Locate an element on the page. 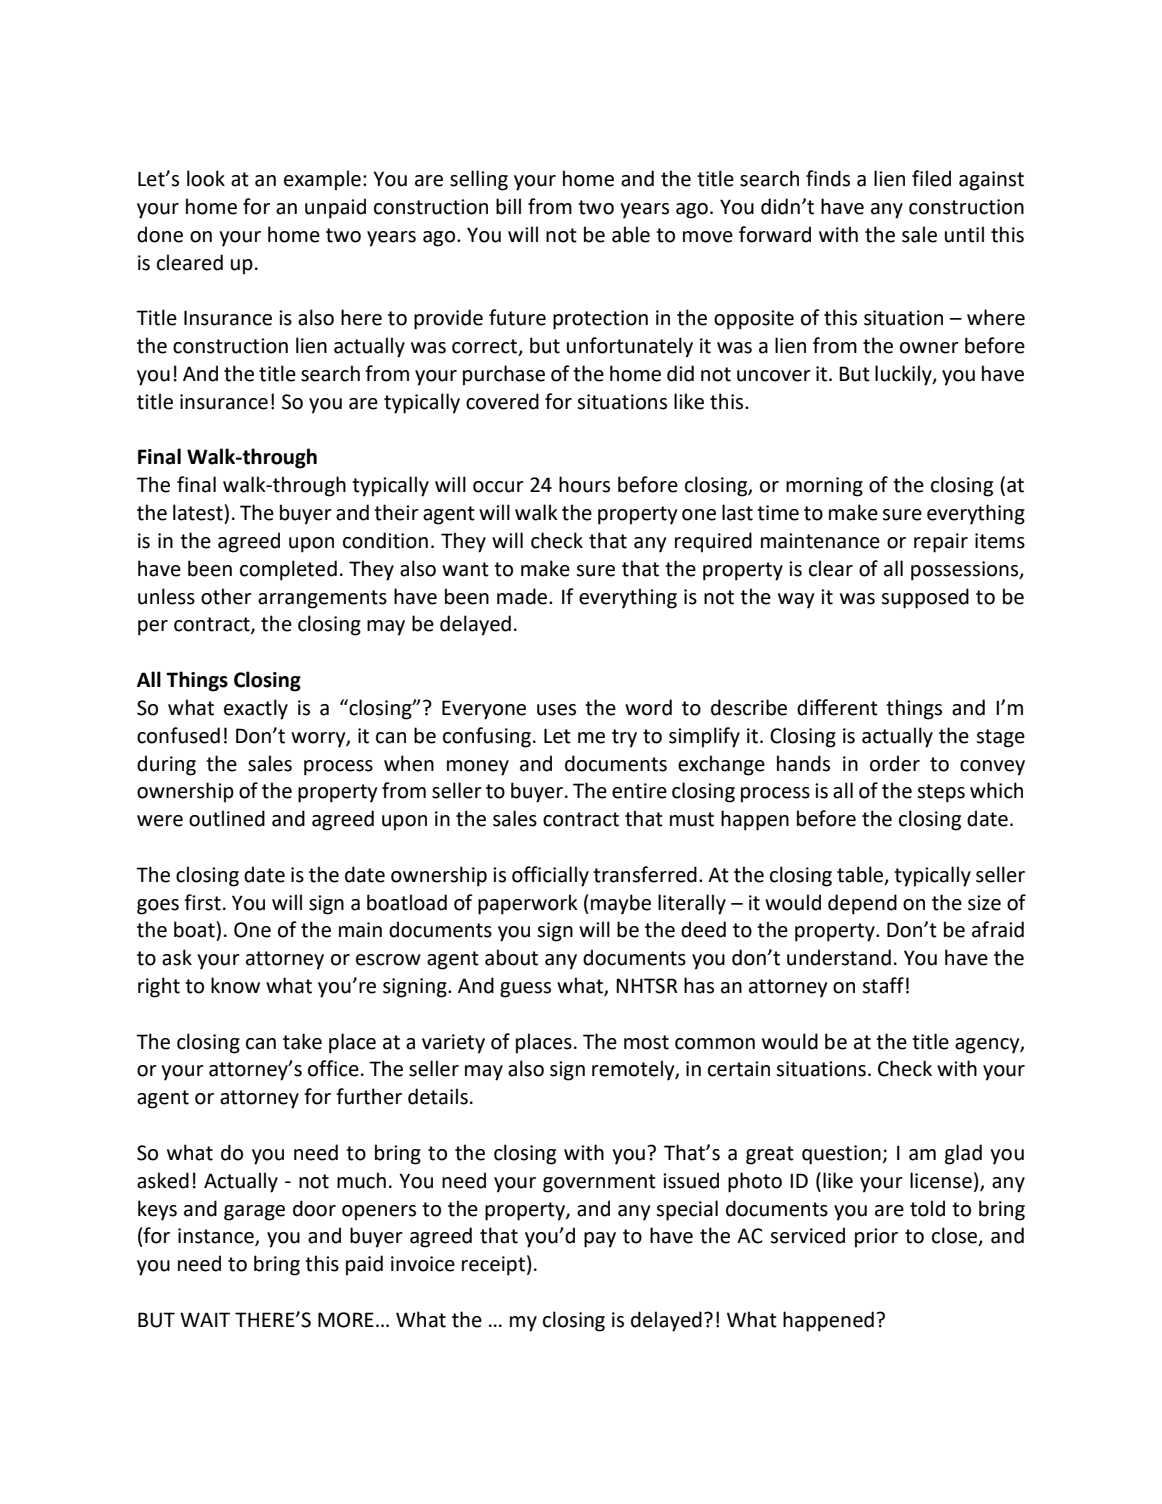  filed is located at coordinates (931, 178).
